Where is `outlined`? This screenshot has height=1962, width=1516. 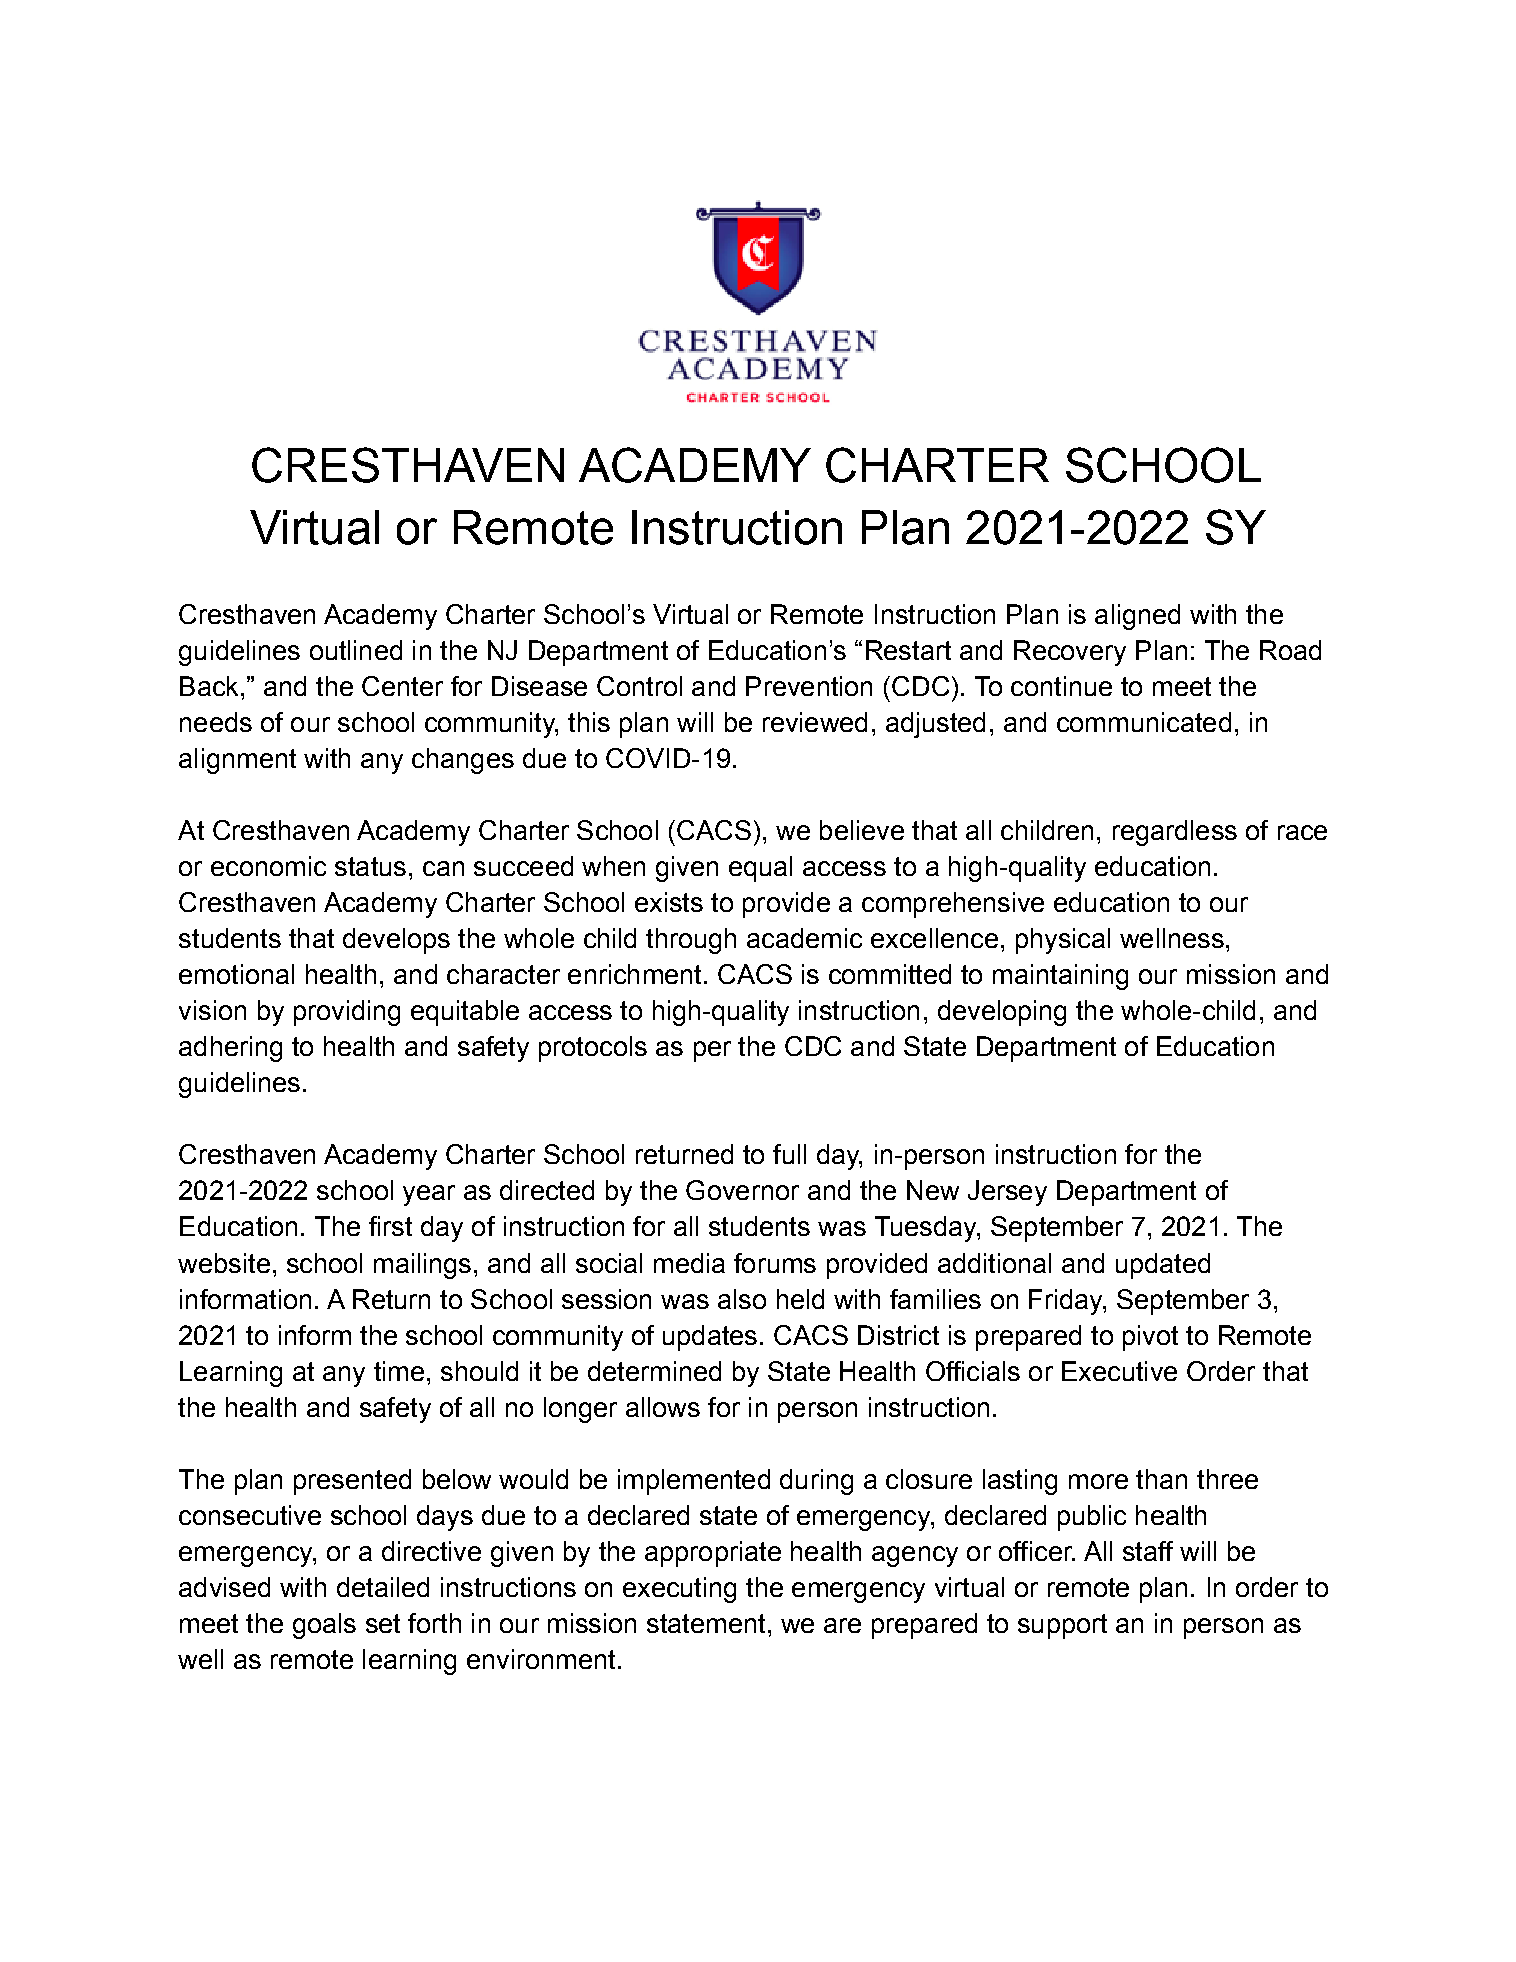 outlined is located at coordinates (356, 650).
